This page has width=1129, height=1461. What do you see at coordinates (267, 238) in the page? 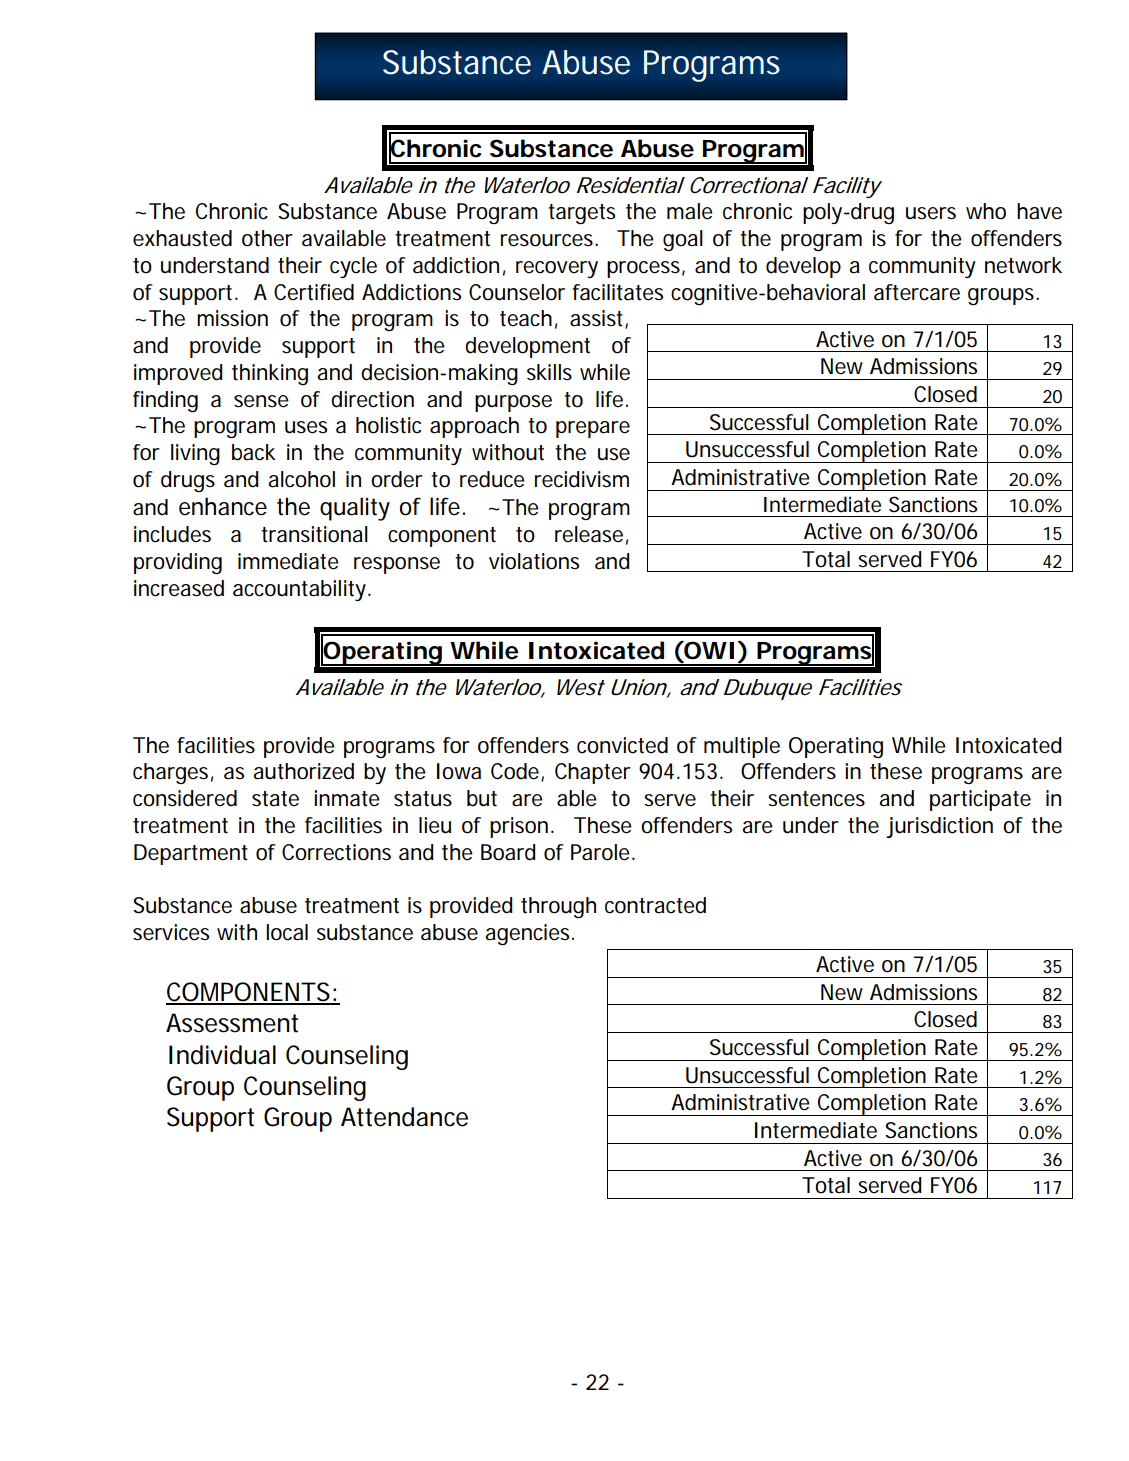
I see `other` at bounding box center [267, 238].
